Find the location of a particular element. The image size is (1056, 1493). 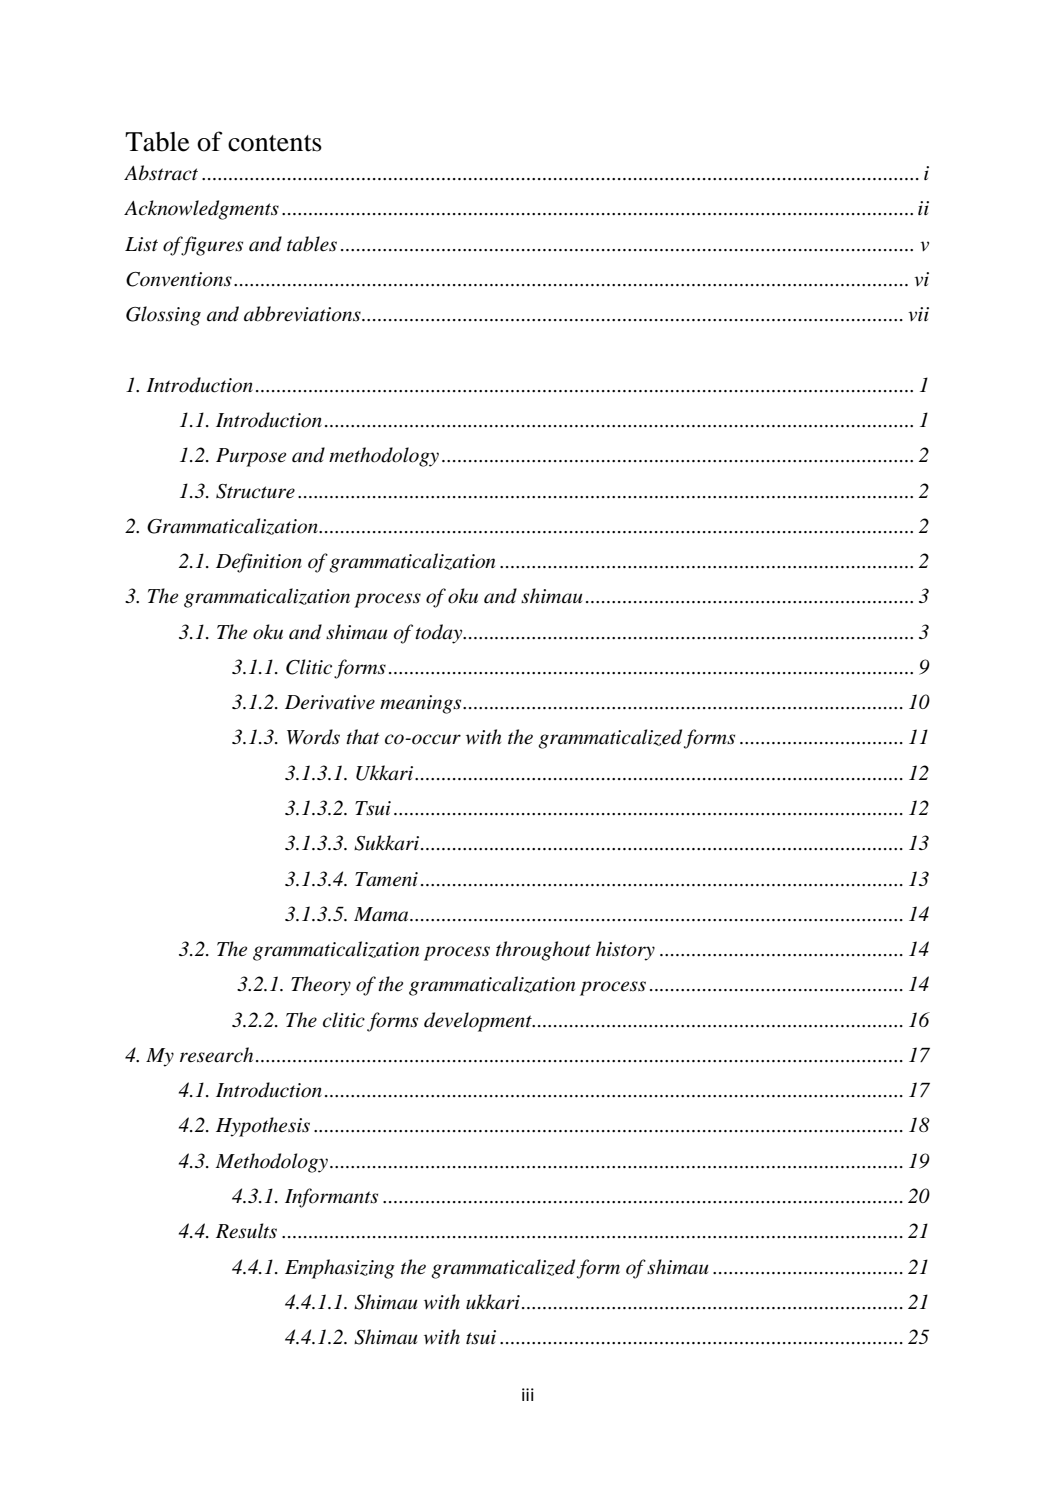

iii is located at coordinates (528, 1394).
